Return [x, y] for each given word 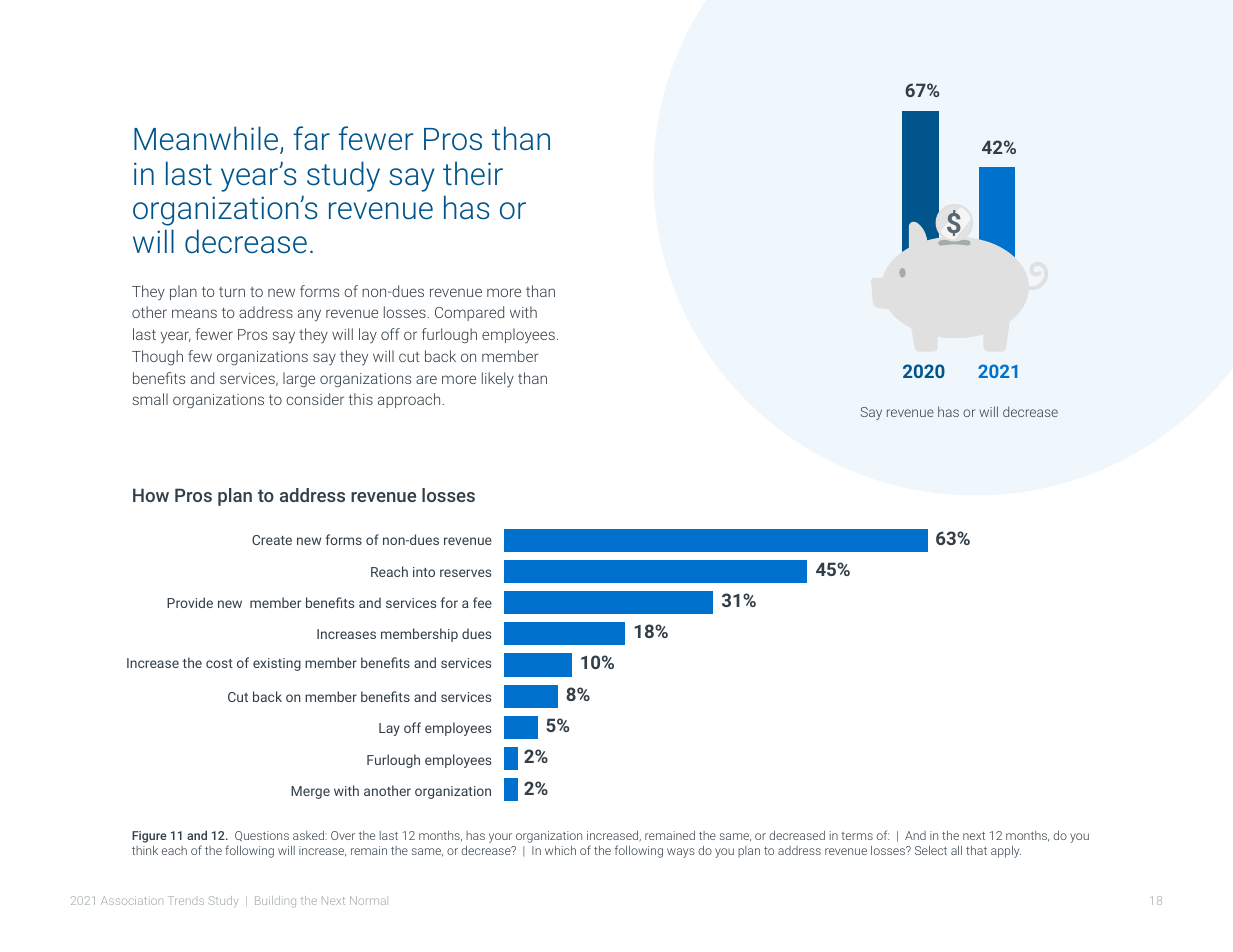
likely [498, 379]
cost [219, 663]
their [473, 173]
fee [482, 602]
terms [857, 836]
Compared [469, 313]
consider [315, 399]
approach [410, 400]
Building [275, 902]
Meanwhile [207, 140]
